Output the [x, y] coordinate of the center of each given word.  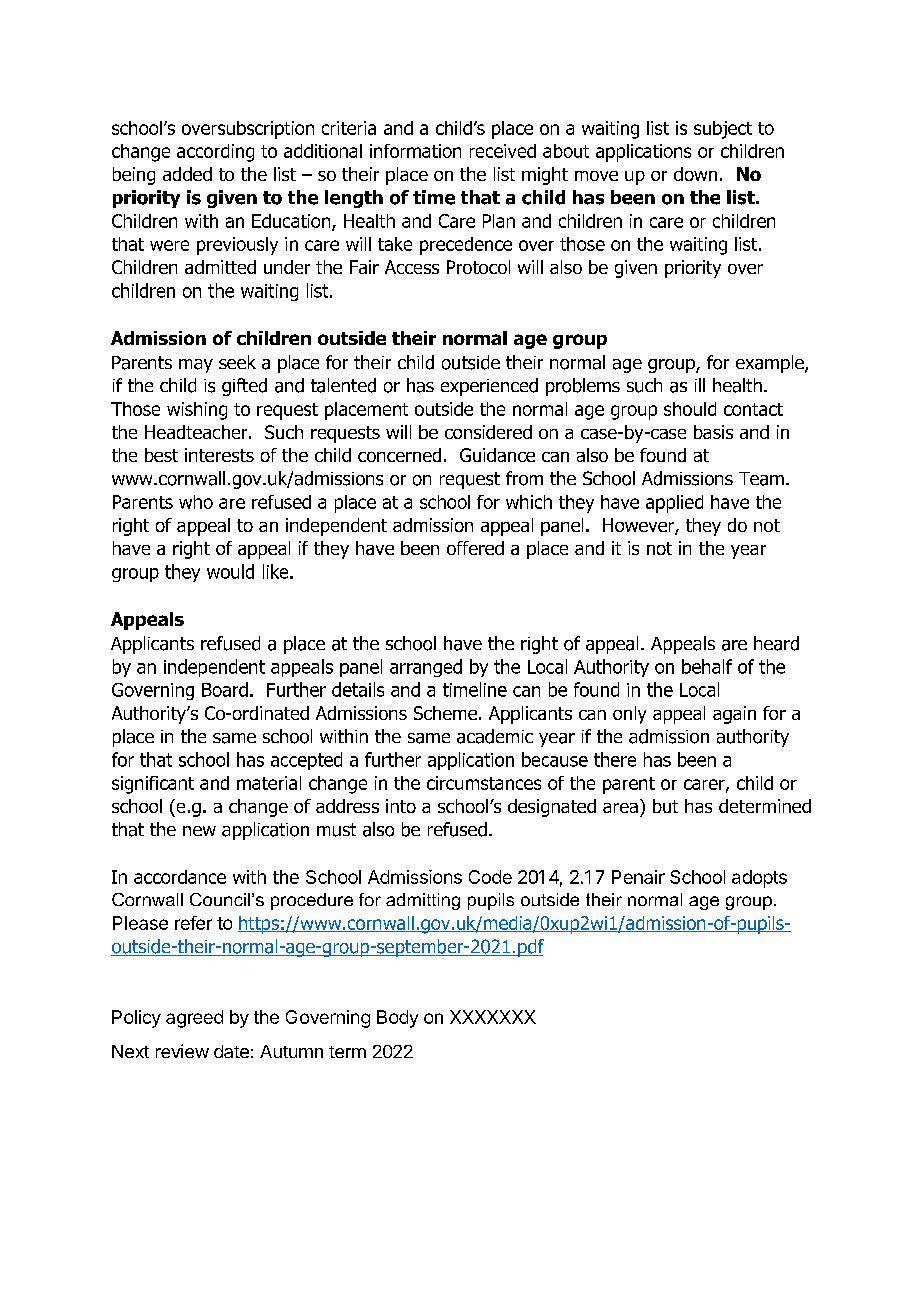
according [215, 153]
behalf [707, 666]
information [415, 151]
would [230, 571]
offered [475, 548]
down [695, 174]
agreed [194, 1019]
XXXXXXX [493, 1017]
